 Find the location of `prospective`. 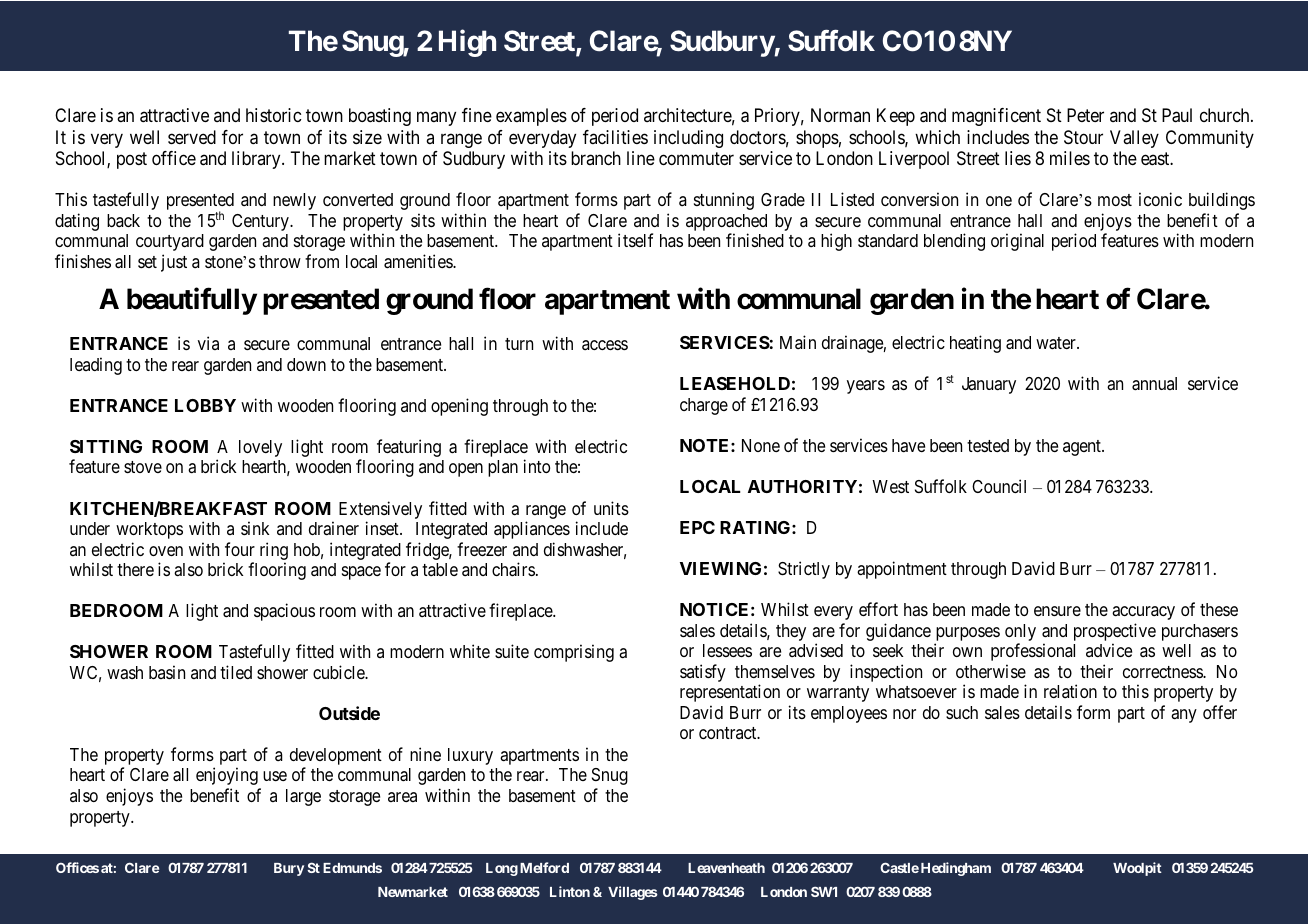

prospective is located at coordinates (1115, 632).
